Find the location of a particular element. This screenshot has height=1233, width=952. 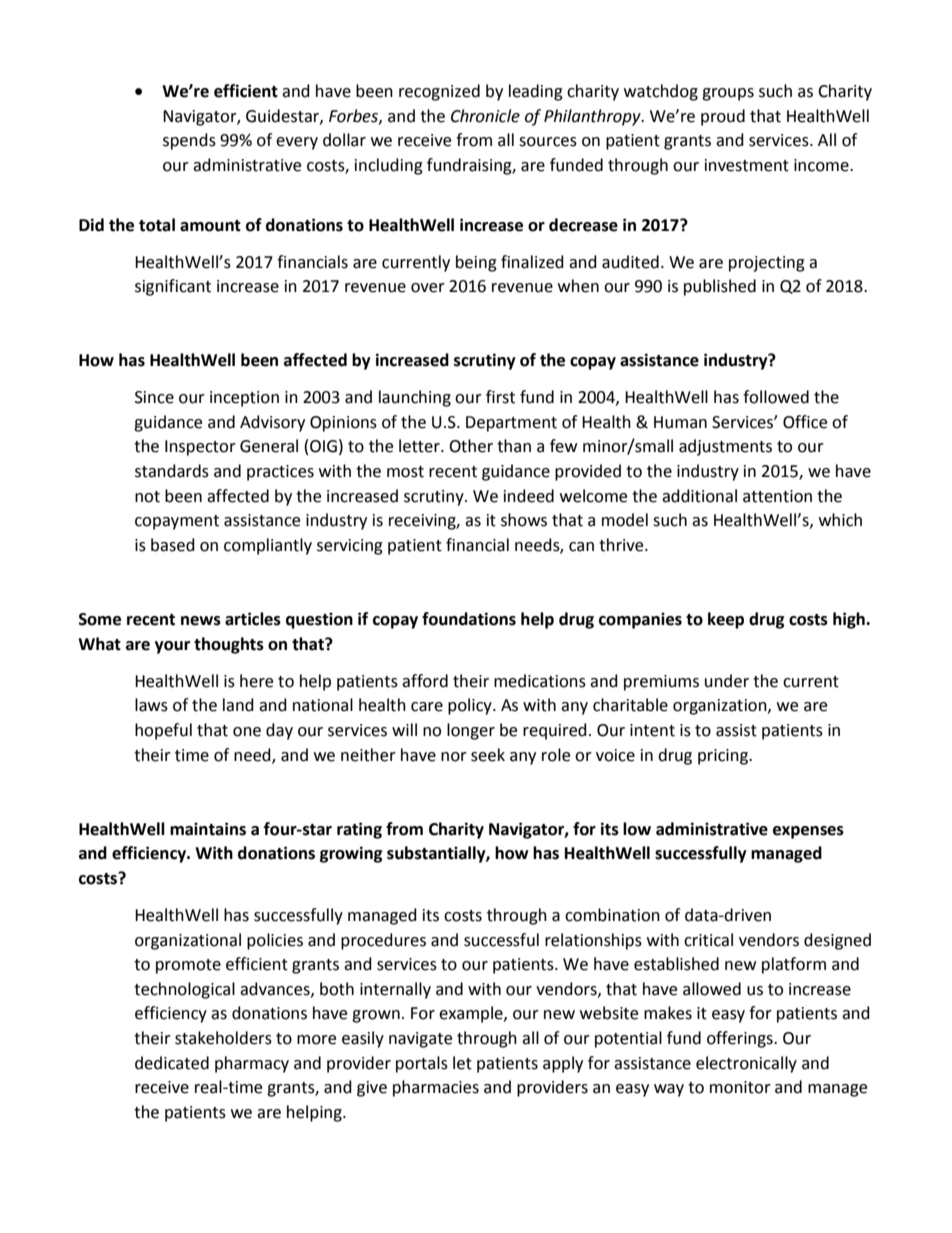

electronically is located at coordinates (746, 1064).
